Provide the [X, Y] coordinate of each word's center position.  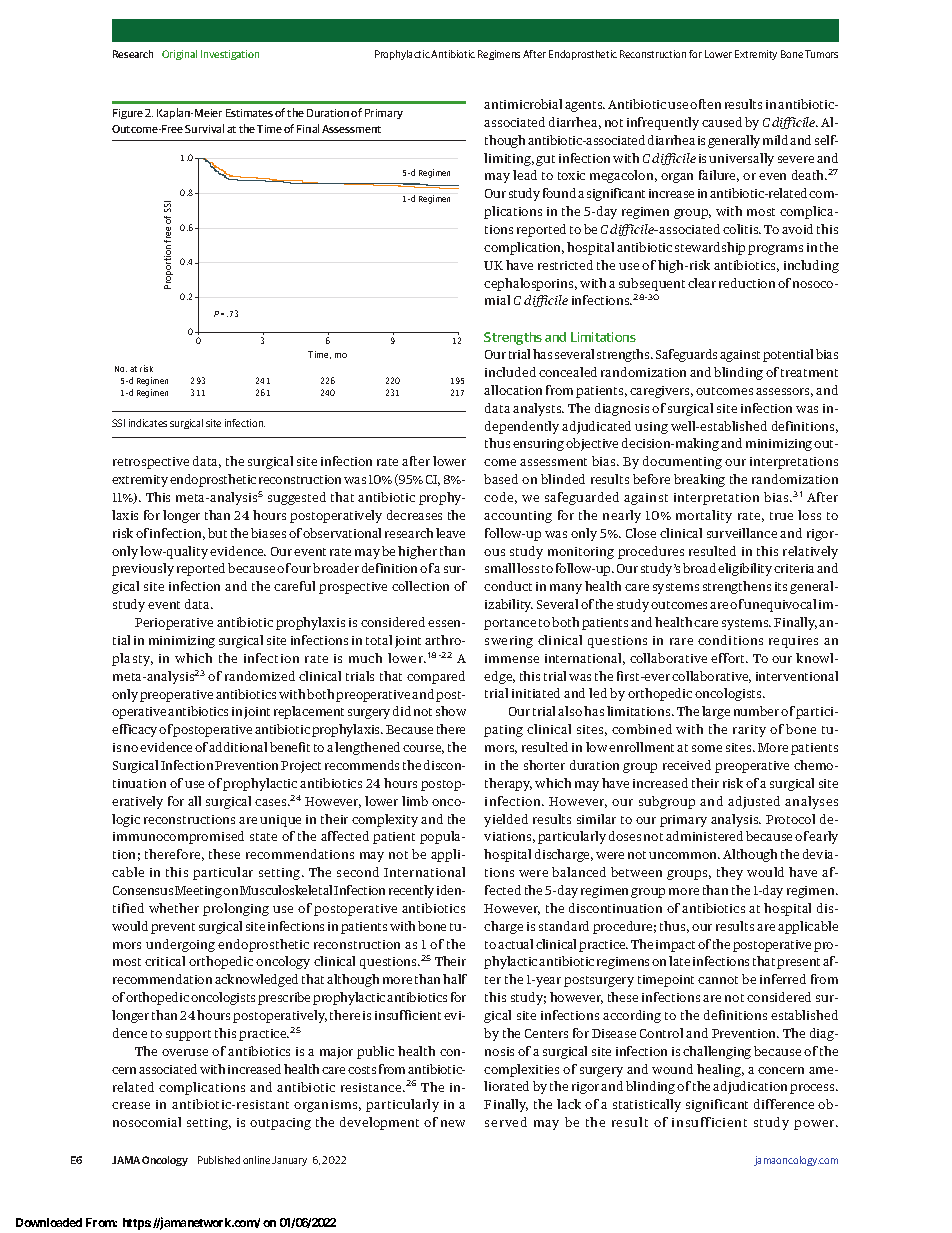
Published [219, 1160]
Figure [128, 114]
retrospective [151, 463]
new [453, 1123]
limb [415, 801]
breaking [699, 480]
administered [704, 836]
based [501, 479]
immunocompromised [178, 837]
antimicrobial [523, 104]
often [705, 104]
